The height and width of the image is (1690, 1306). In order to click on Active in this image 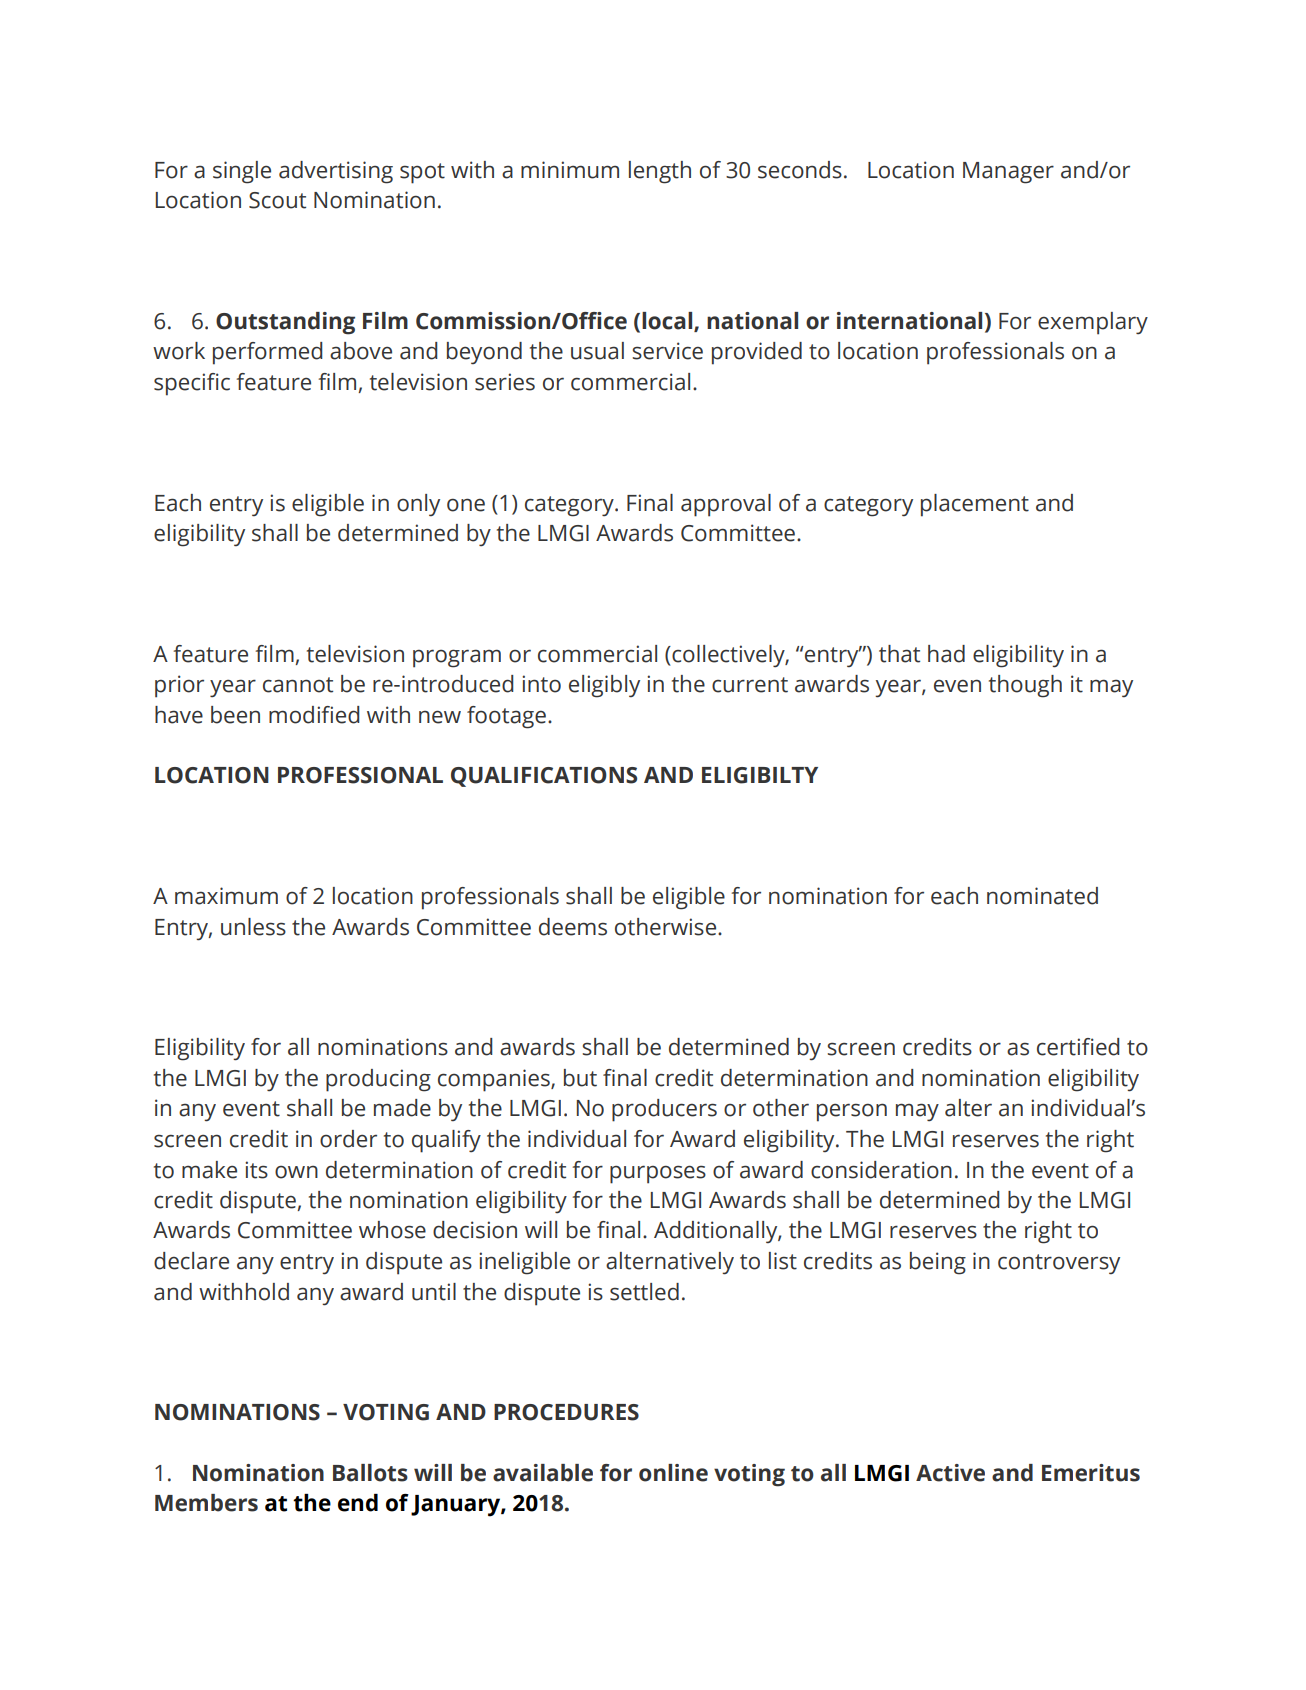, I will do `click(950, 1473)`.
